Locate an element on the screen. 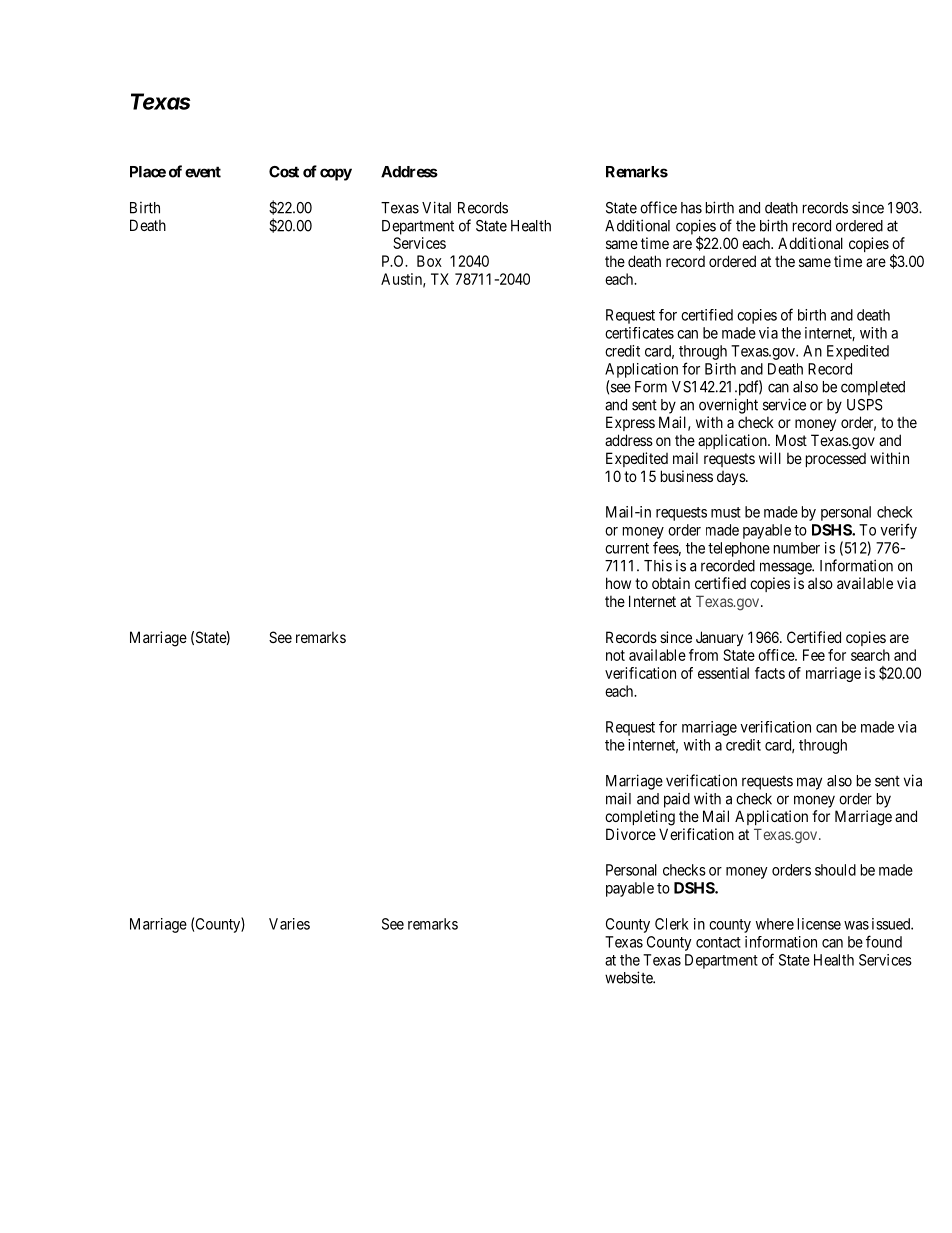 This screenshot has height=1233, width=952. Cost is located at coordinates (284, 172).
